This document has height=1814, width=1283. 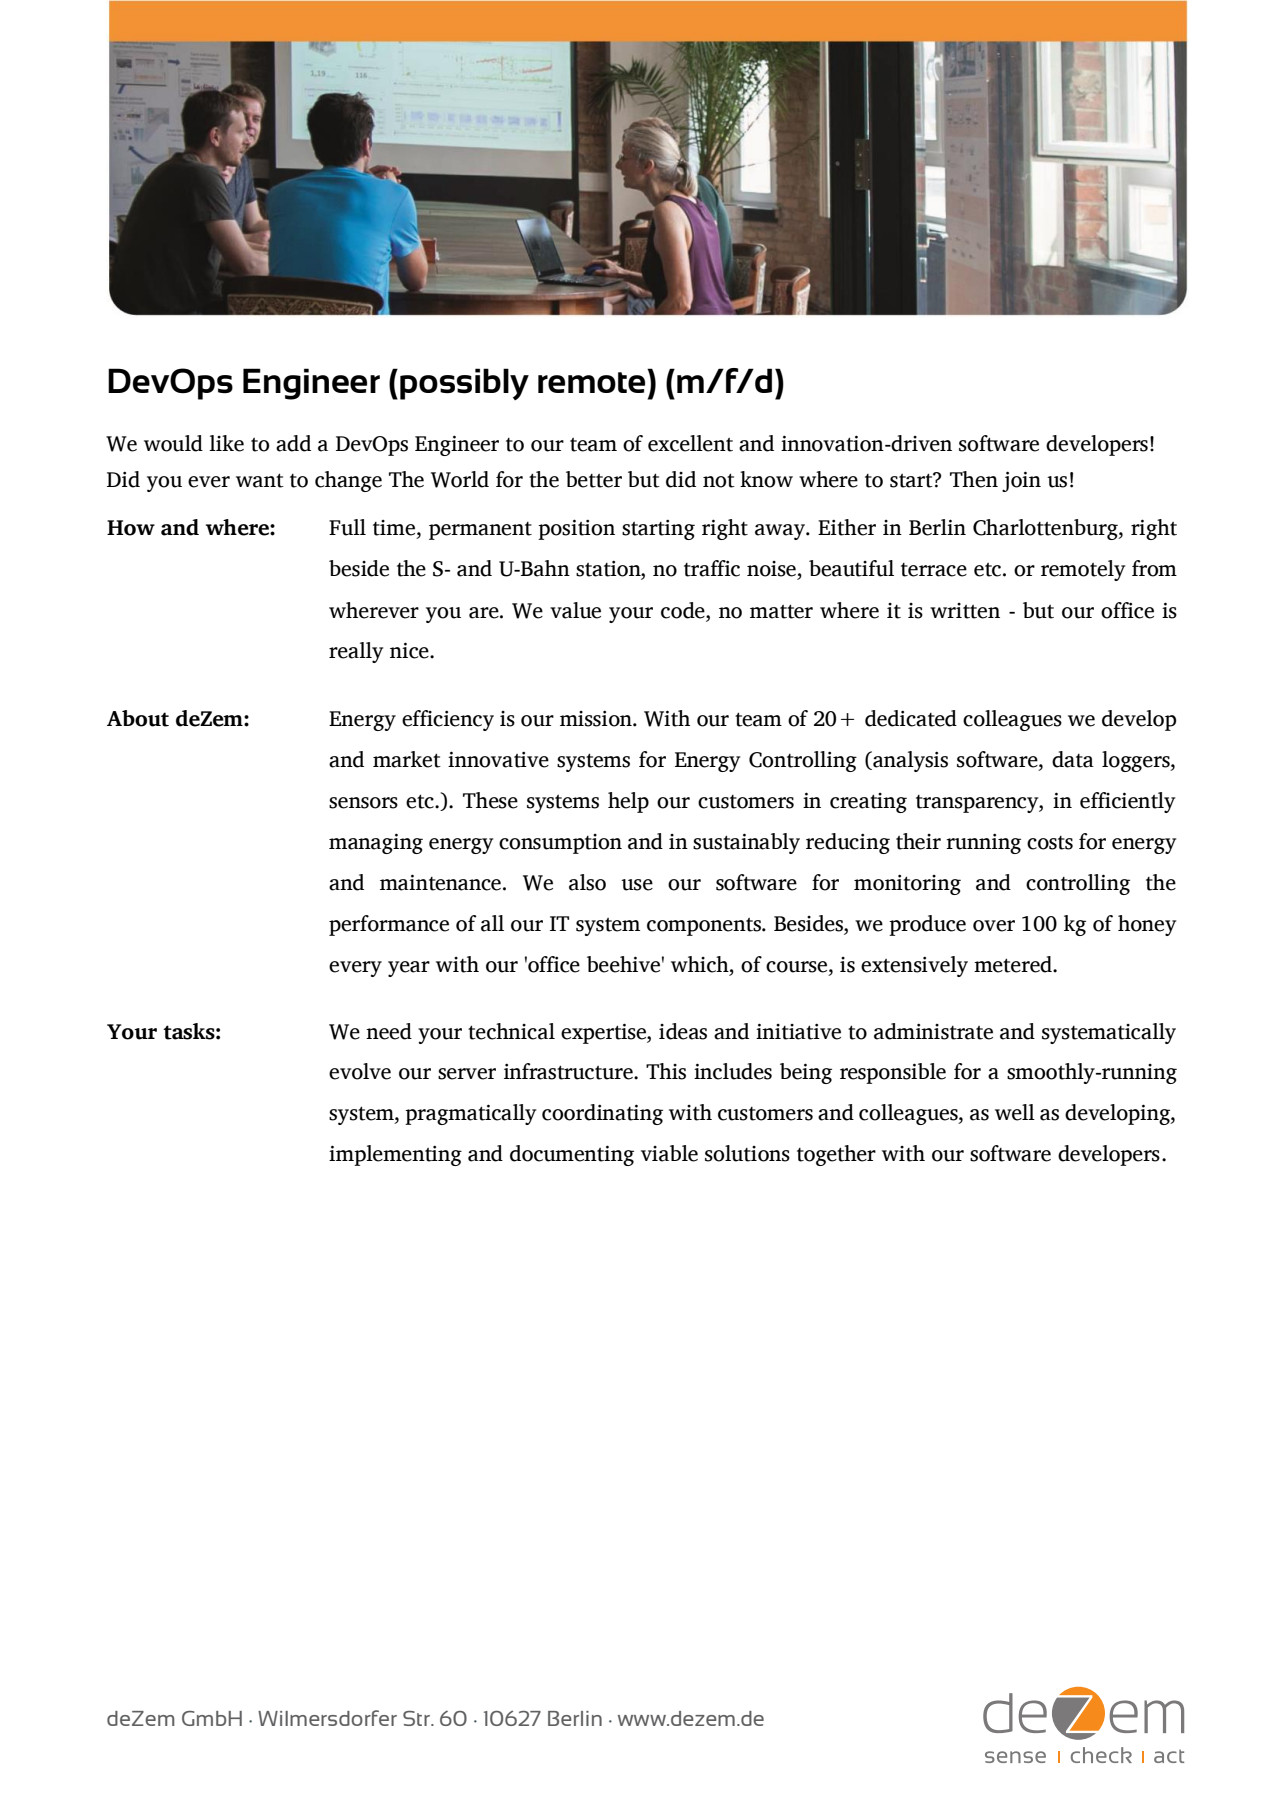 What do you see at coordinates (684, 610) in the document?
I see `code` at bounding box center [684, 610].
